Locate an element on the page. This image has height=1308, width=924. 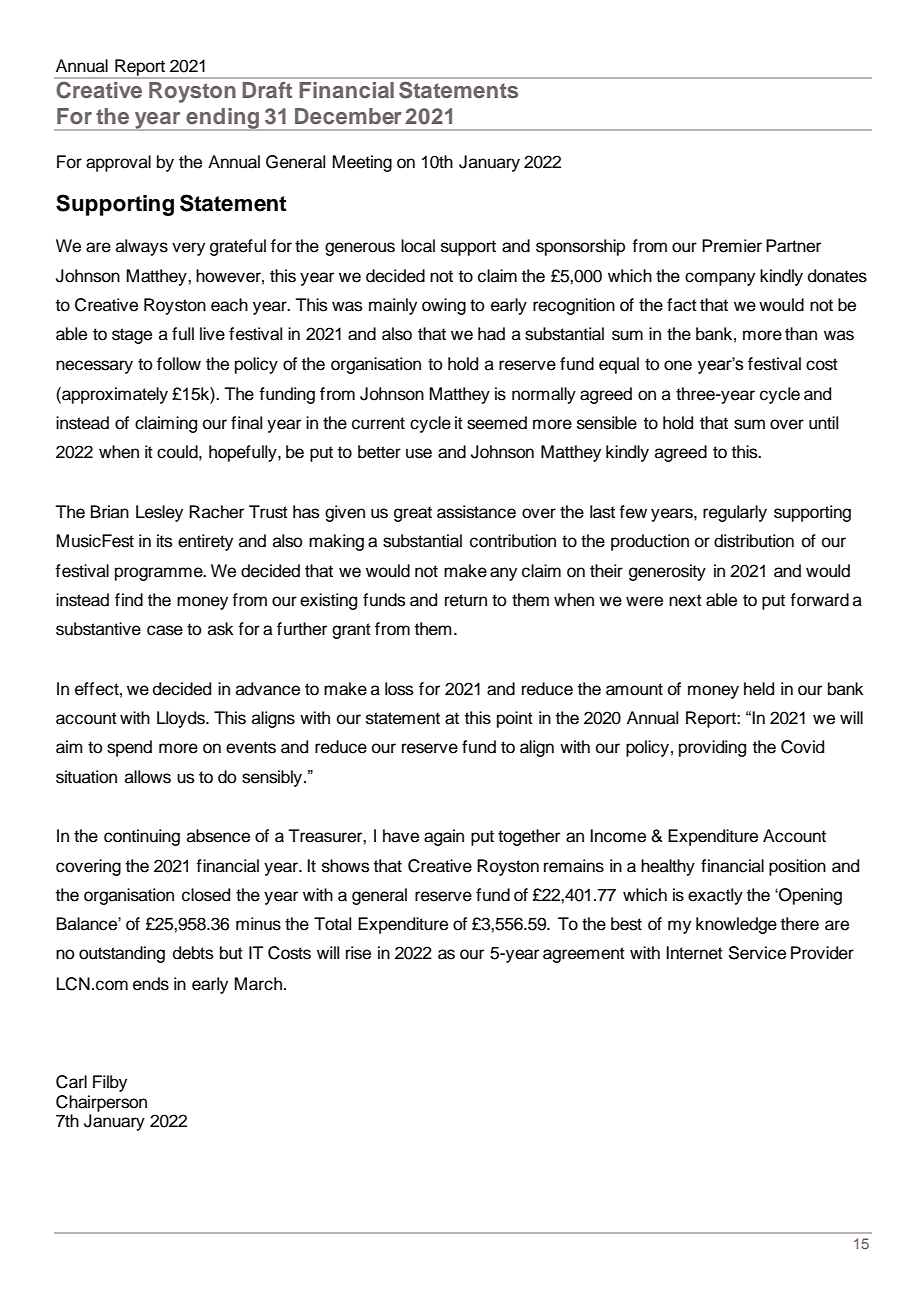
than is located at coordinates (801, 334).
